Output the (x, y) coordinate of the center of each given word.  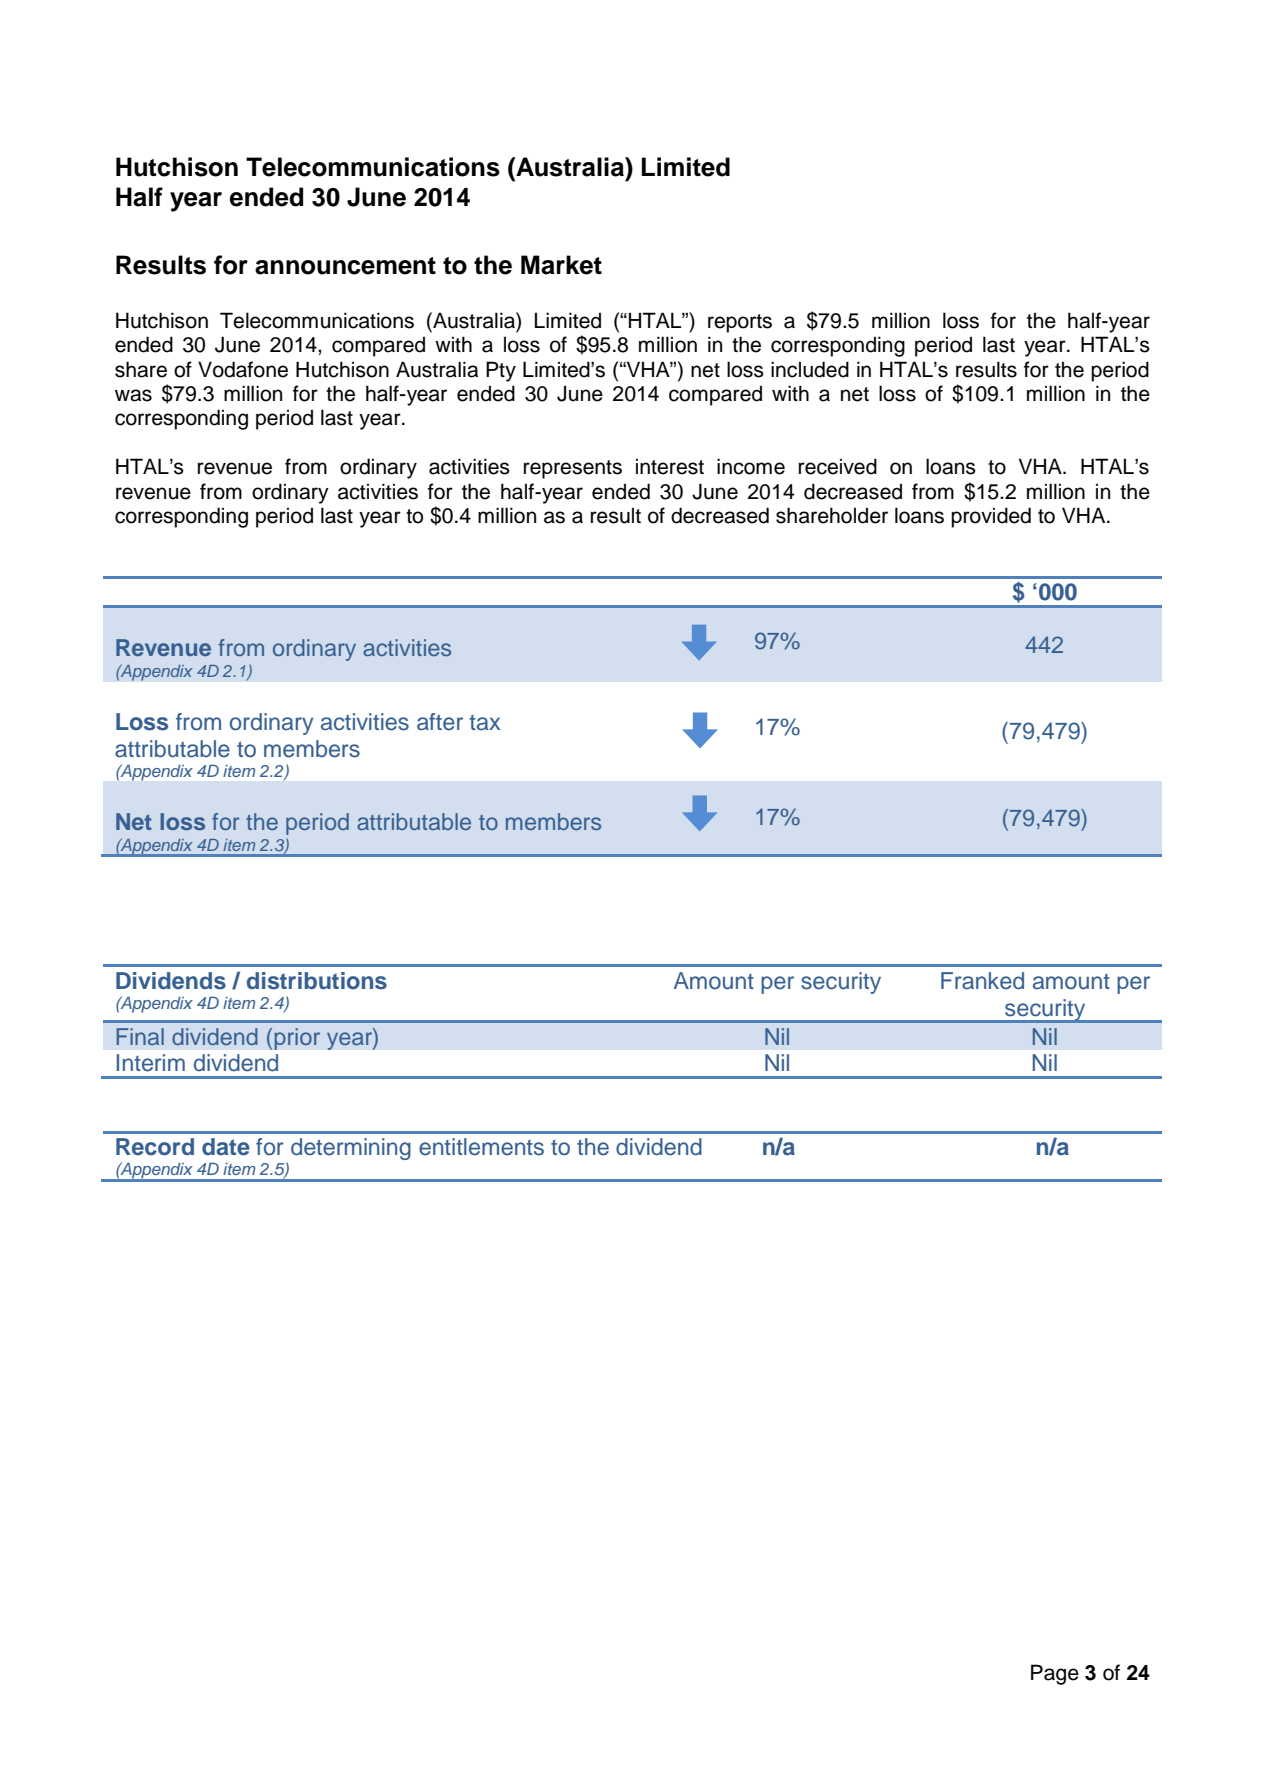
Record (155, 1147)
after (440, 722)
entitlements (481, 1147)
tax (484, 723)
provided (991, 517)
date (226, 1147)
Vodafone (243, 369)
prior (297, 1039)
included (810, 369)
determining (351, 1149)
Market (561, 265)
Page (1055, 1674)
